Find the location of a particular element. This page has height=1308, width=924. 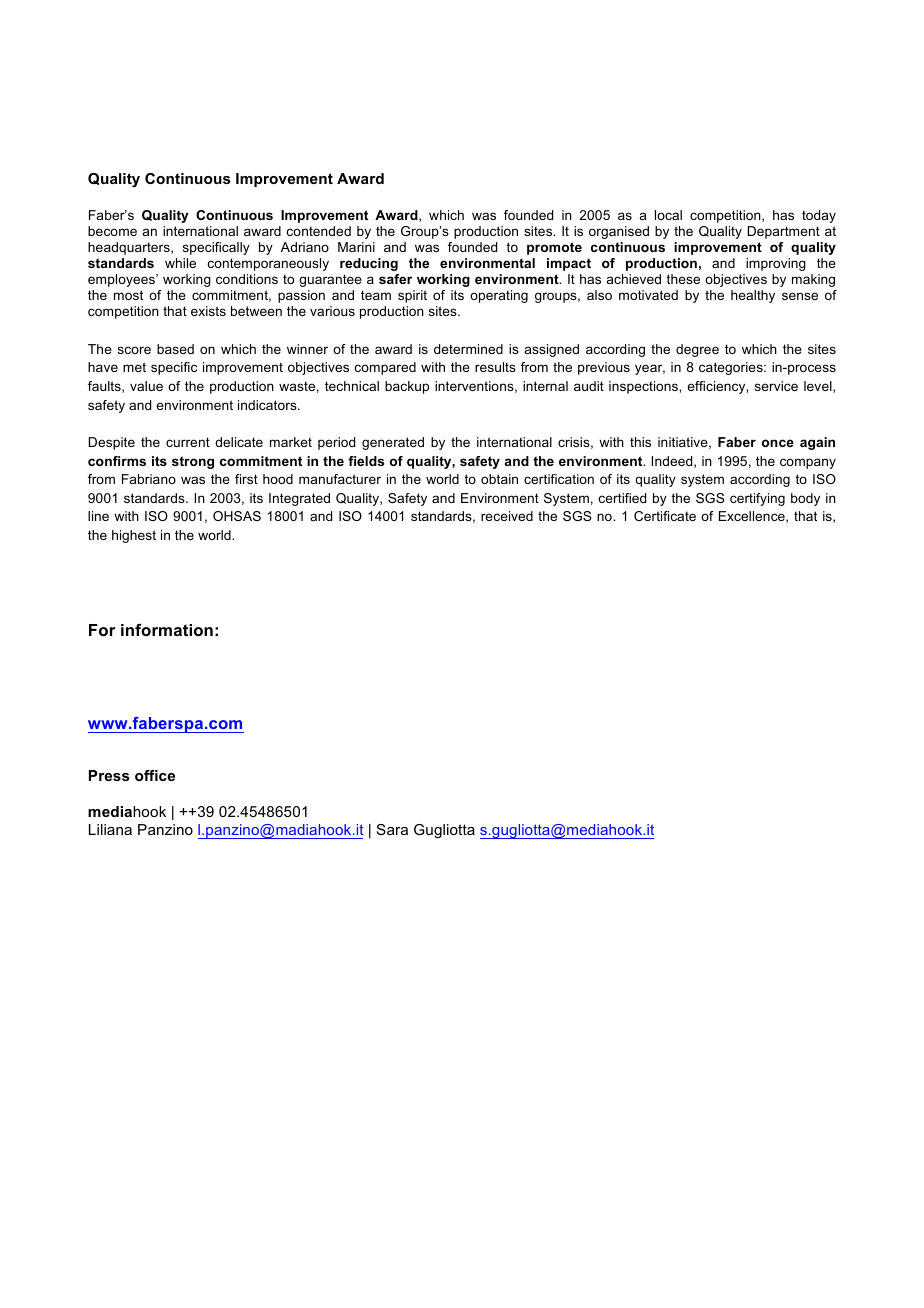

promote is located at coordinates (554, 248).
